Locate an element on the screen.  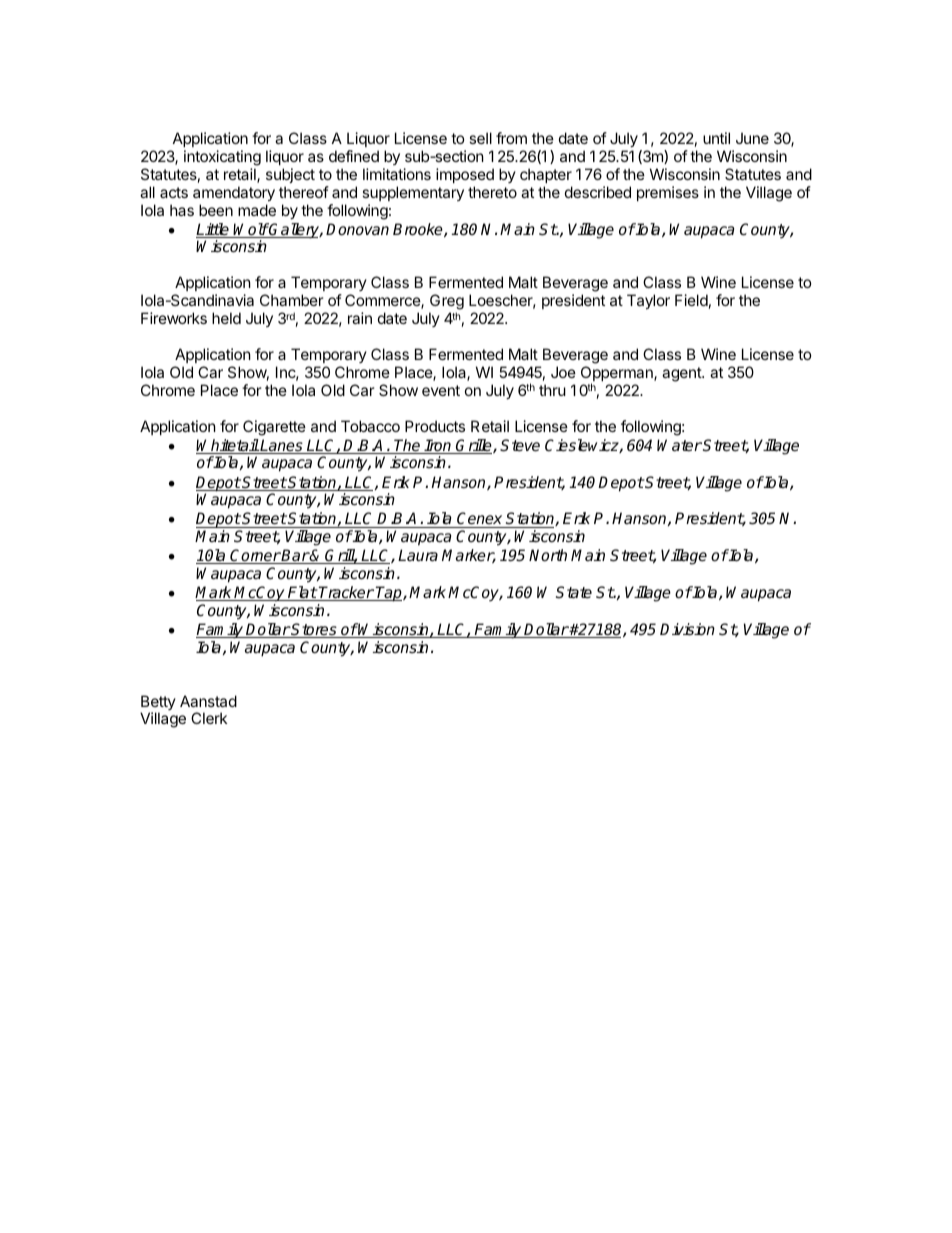
event is located at coordinates (441, 390).
